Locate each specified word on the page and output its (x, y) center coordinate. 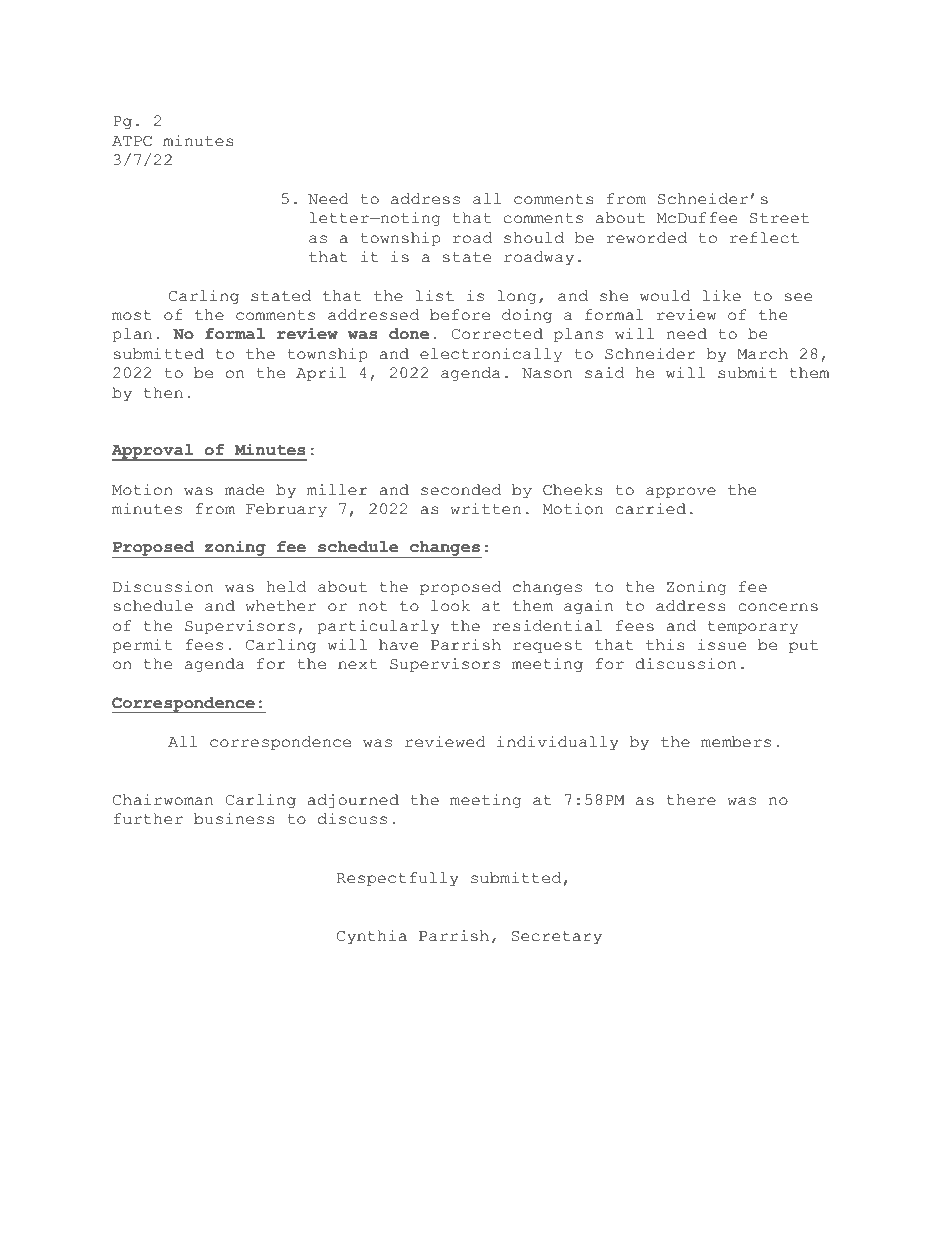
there (691, 800)
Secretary (556, 938)
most (132, 315)
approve (681, 493)
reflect (764, 238)
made (244, 490)
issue (722, 645)
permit (142, 646)
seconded (461, 490)
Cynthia (372, 937)
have (398, 645)
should (534, 238)
